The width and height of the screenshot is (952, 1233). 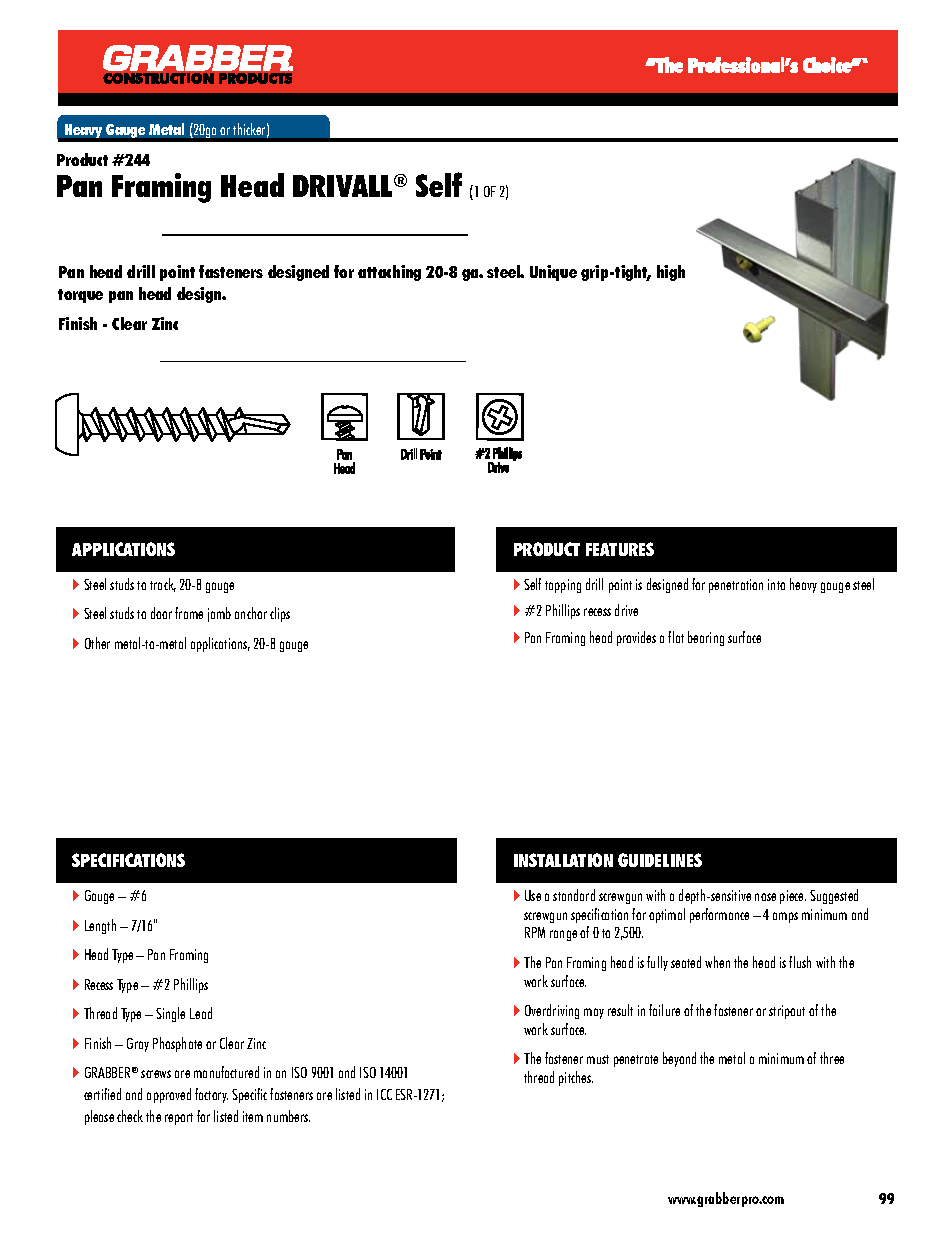 What do you see at coordinates (389, 273) in the screenshot?
I see `attaching` at bounding box center [389, 273].
